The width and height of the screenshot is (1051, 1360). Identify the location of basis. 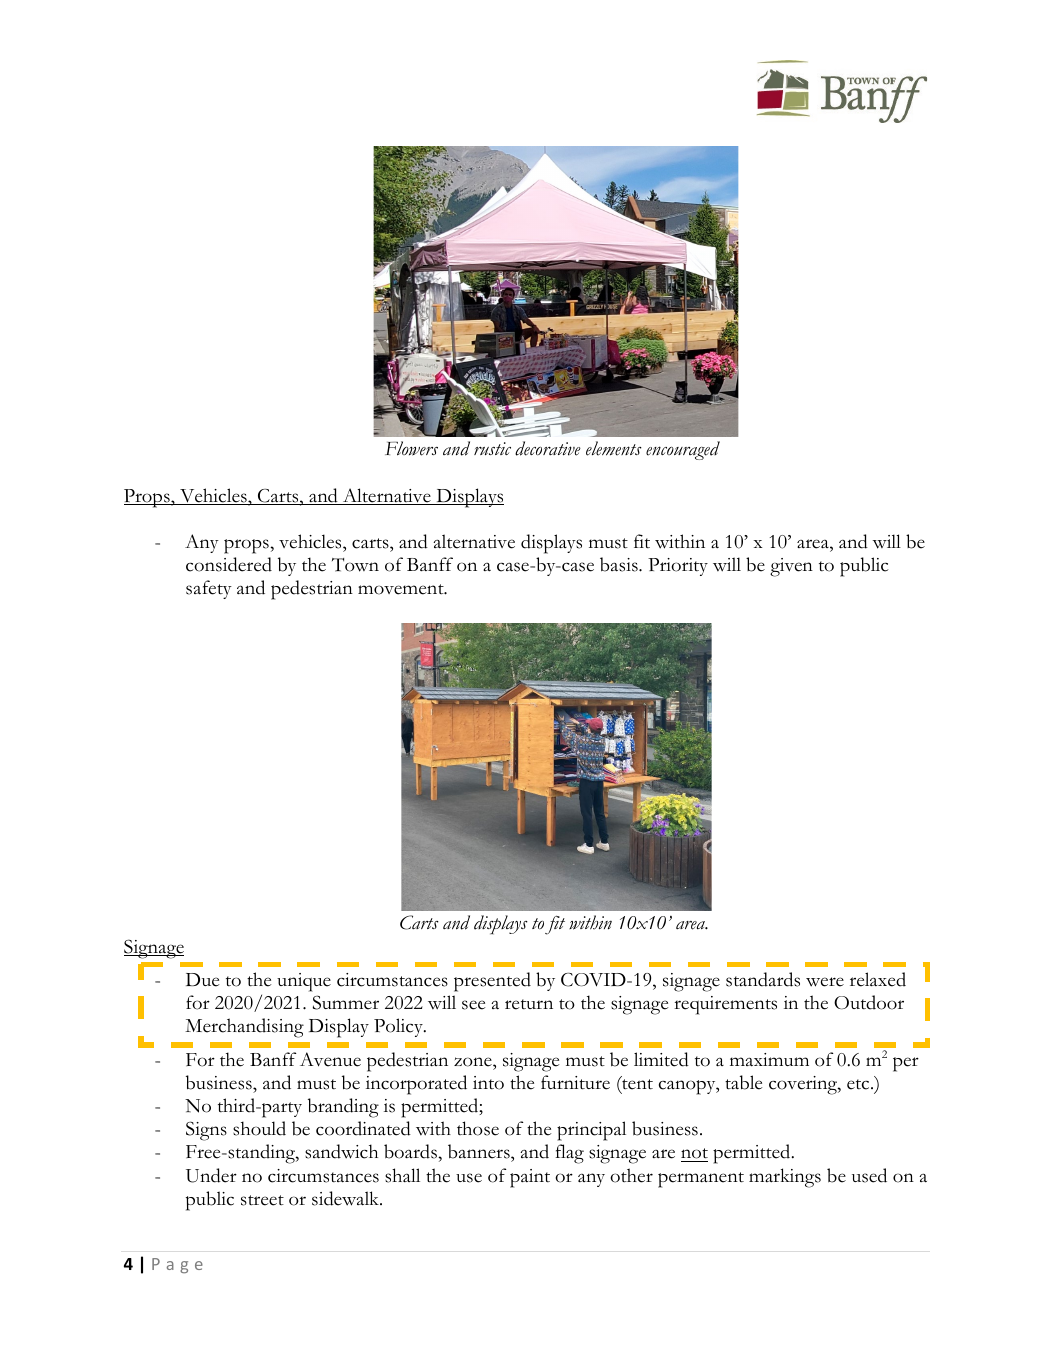
(620, 564).
